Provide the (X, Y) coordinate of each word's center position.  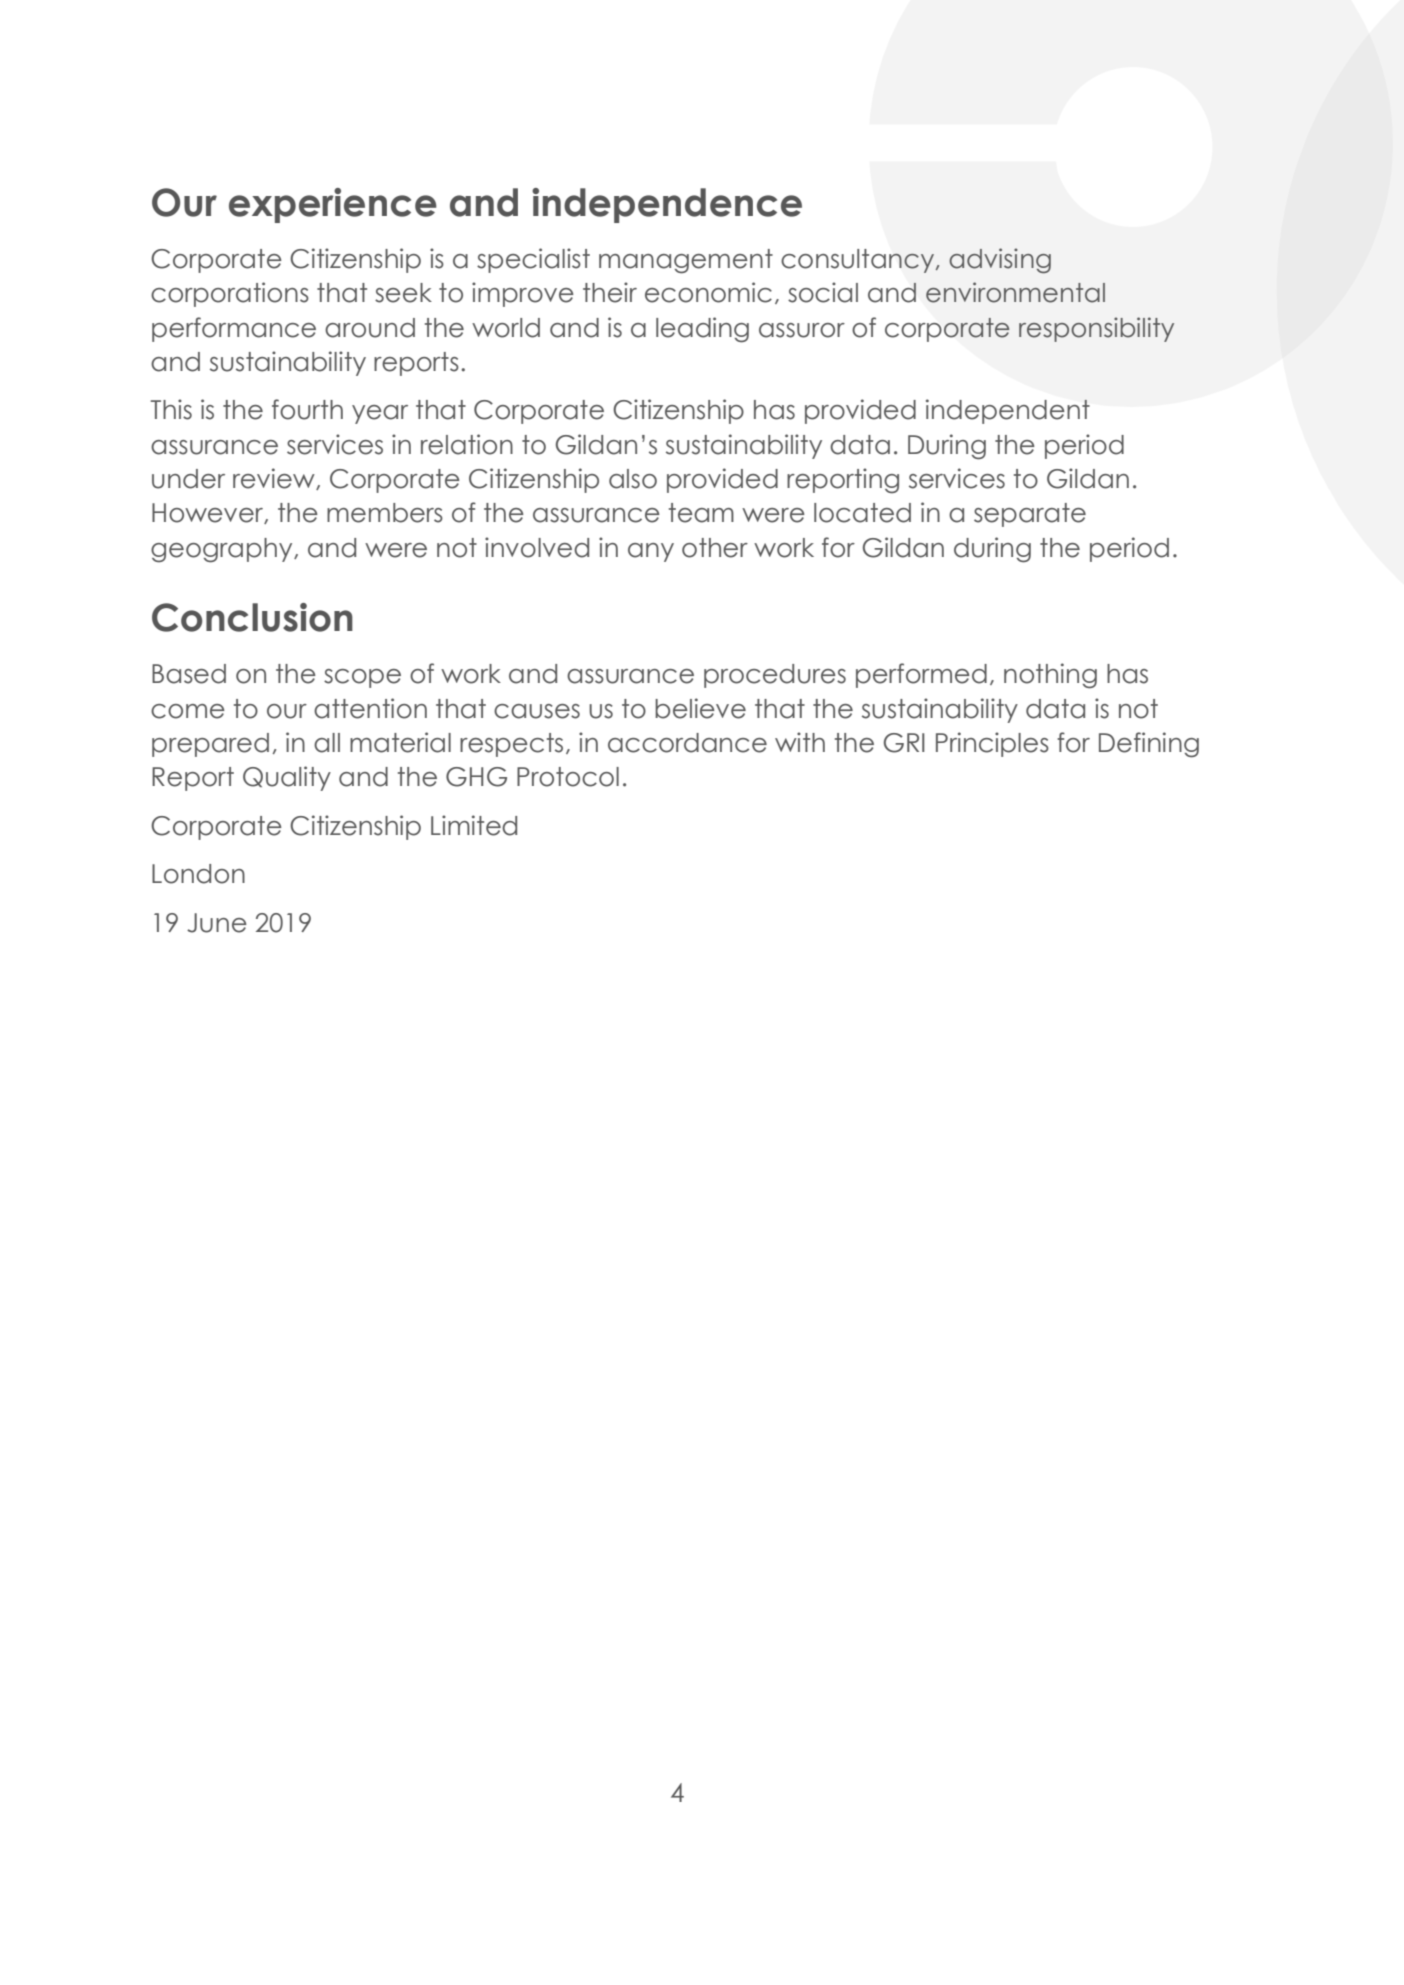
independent (1008, 411)
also (633, 479)
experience (333, 205)
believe (700, 708)
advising (1000, 260)
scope (362, 678)
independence (667, 205)
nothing (1050, 676)
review (275, 479)
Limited (474, 825)
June (217, 923)
